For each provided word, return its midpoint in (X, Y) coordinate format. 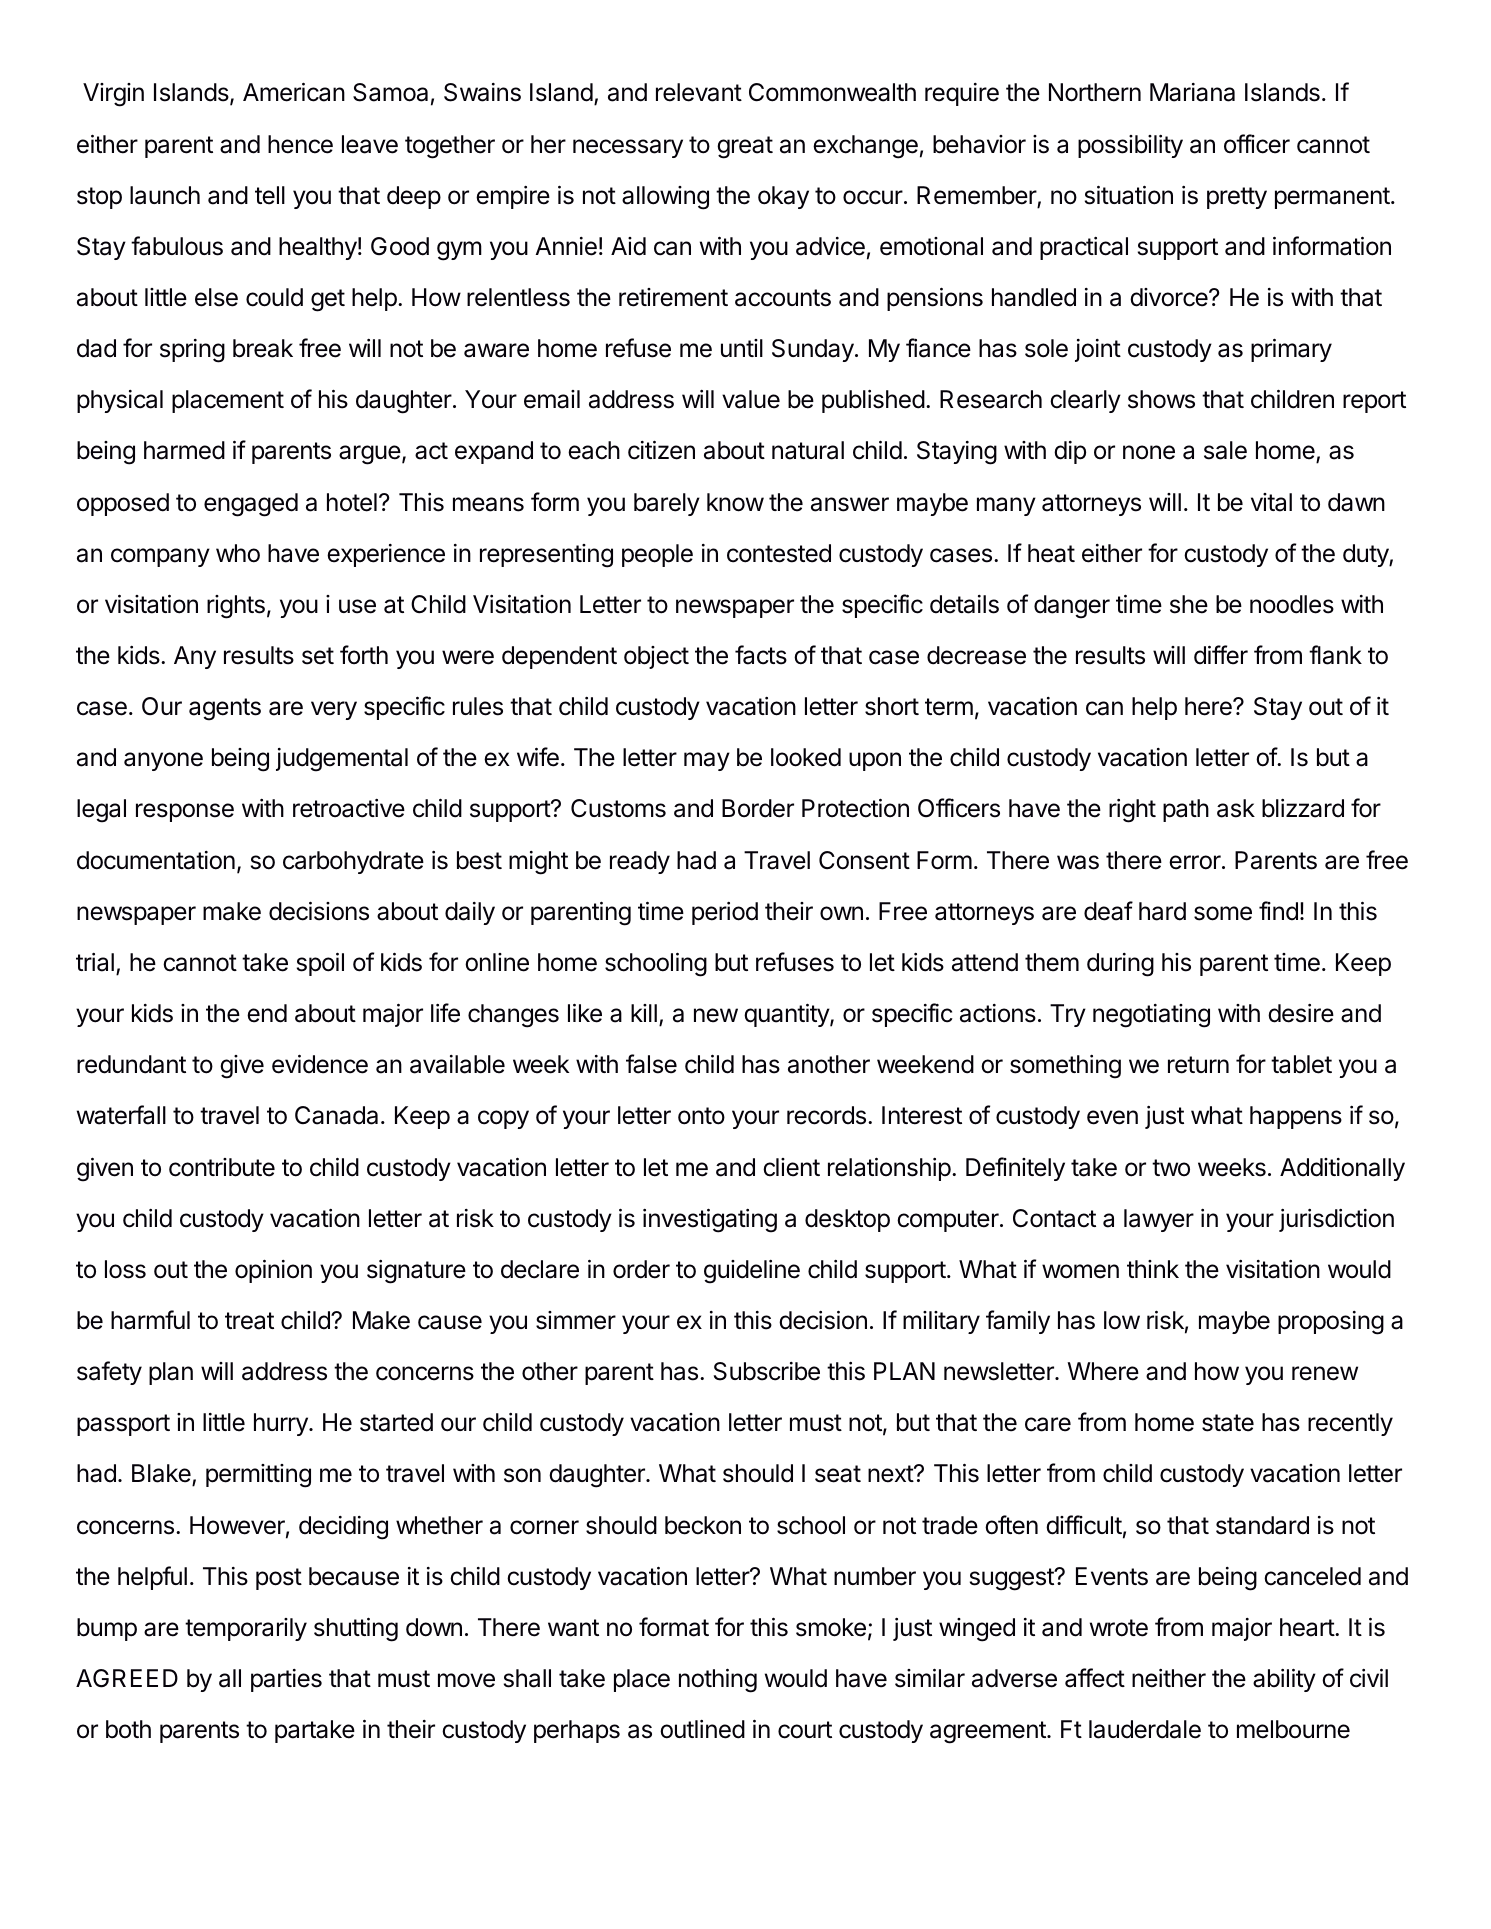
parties (286, 1680)
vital (1271, 502)
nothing (718, 1680)
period (725, 913)
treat (249, 1321)
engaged (251, 505)
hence (300, 144)
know (735, 502)
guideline (752, 1272)
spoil (320, 964)
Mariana (1192, 92)
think (1153, 1269)
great (745, 147)
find (1278, 911)
